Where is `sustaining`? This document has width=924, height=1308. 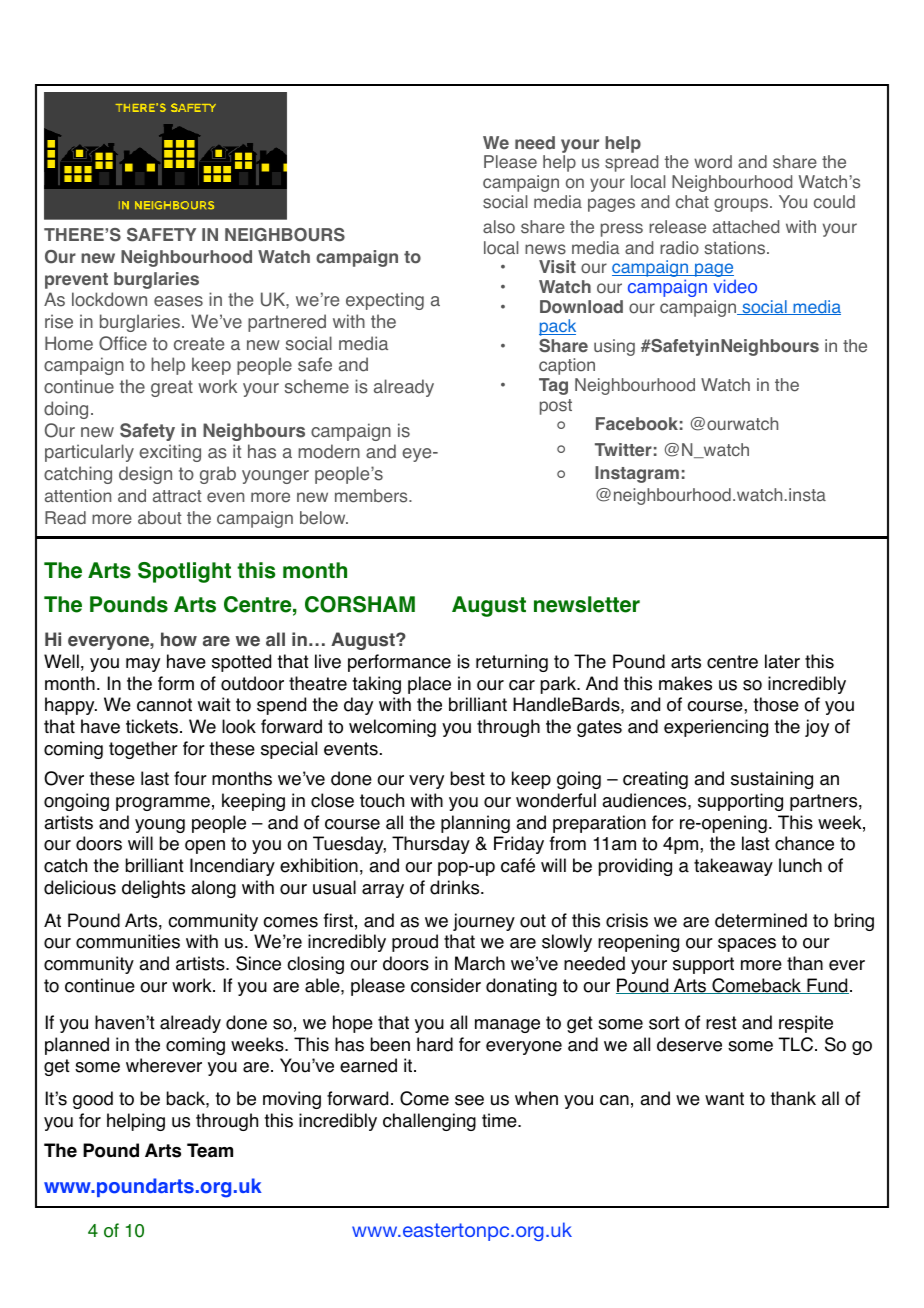 sustaining is located at coordinates (772, 780).
